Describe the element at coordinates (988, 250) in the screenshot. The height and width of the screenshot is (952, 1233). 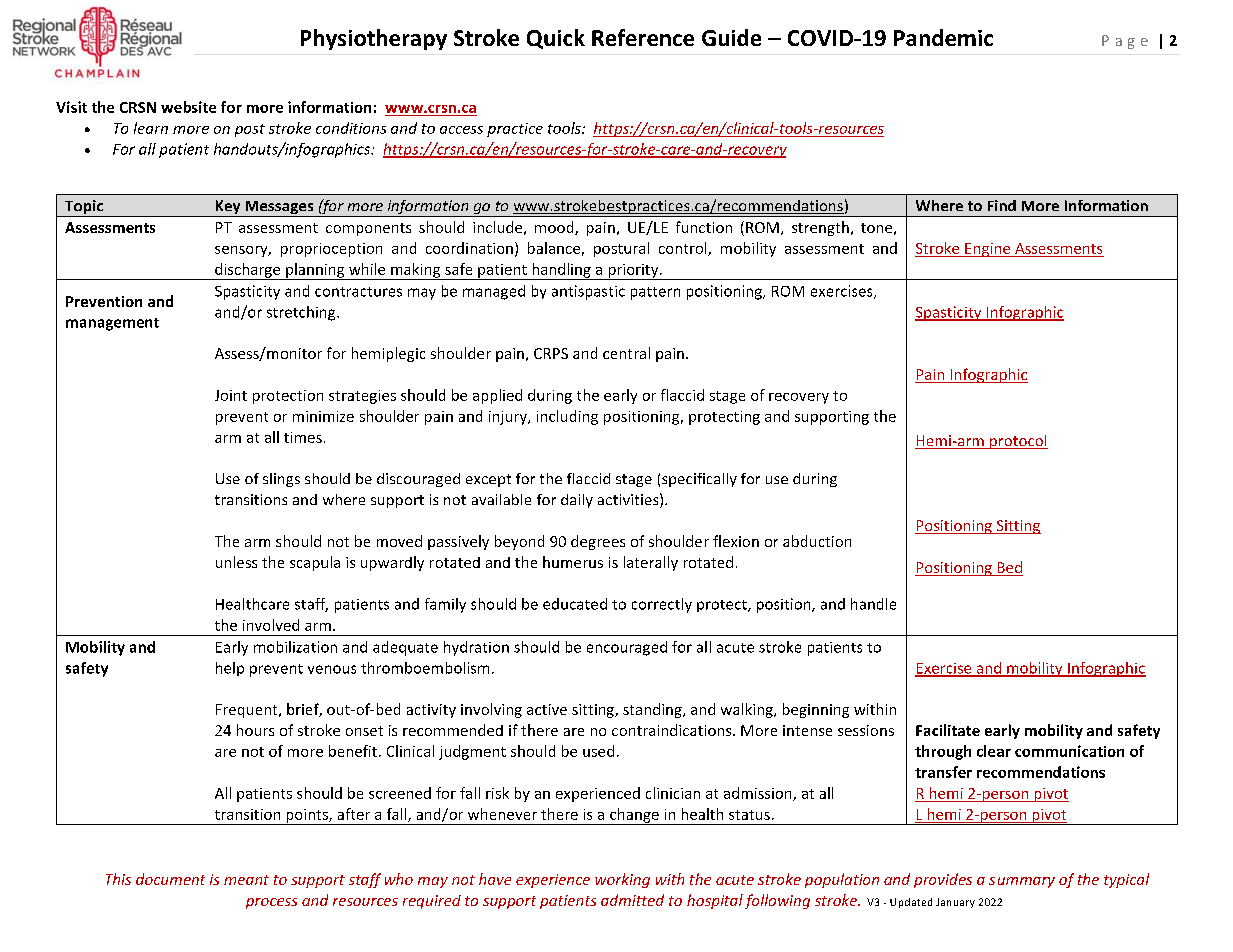
I see `Engine` at that location.
